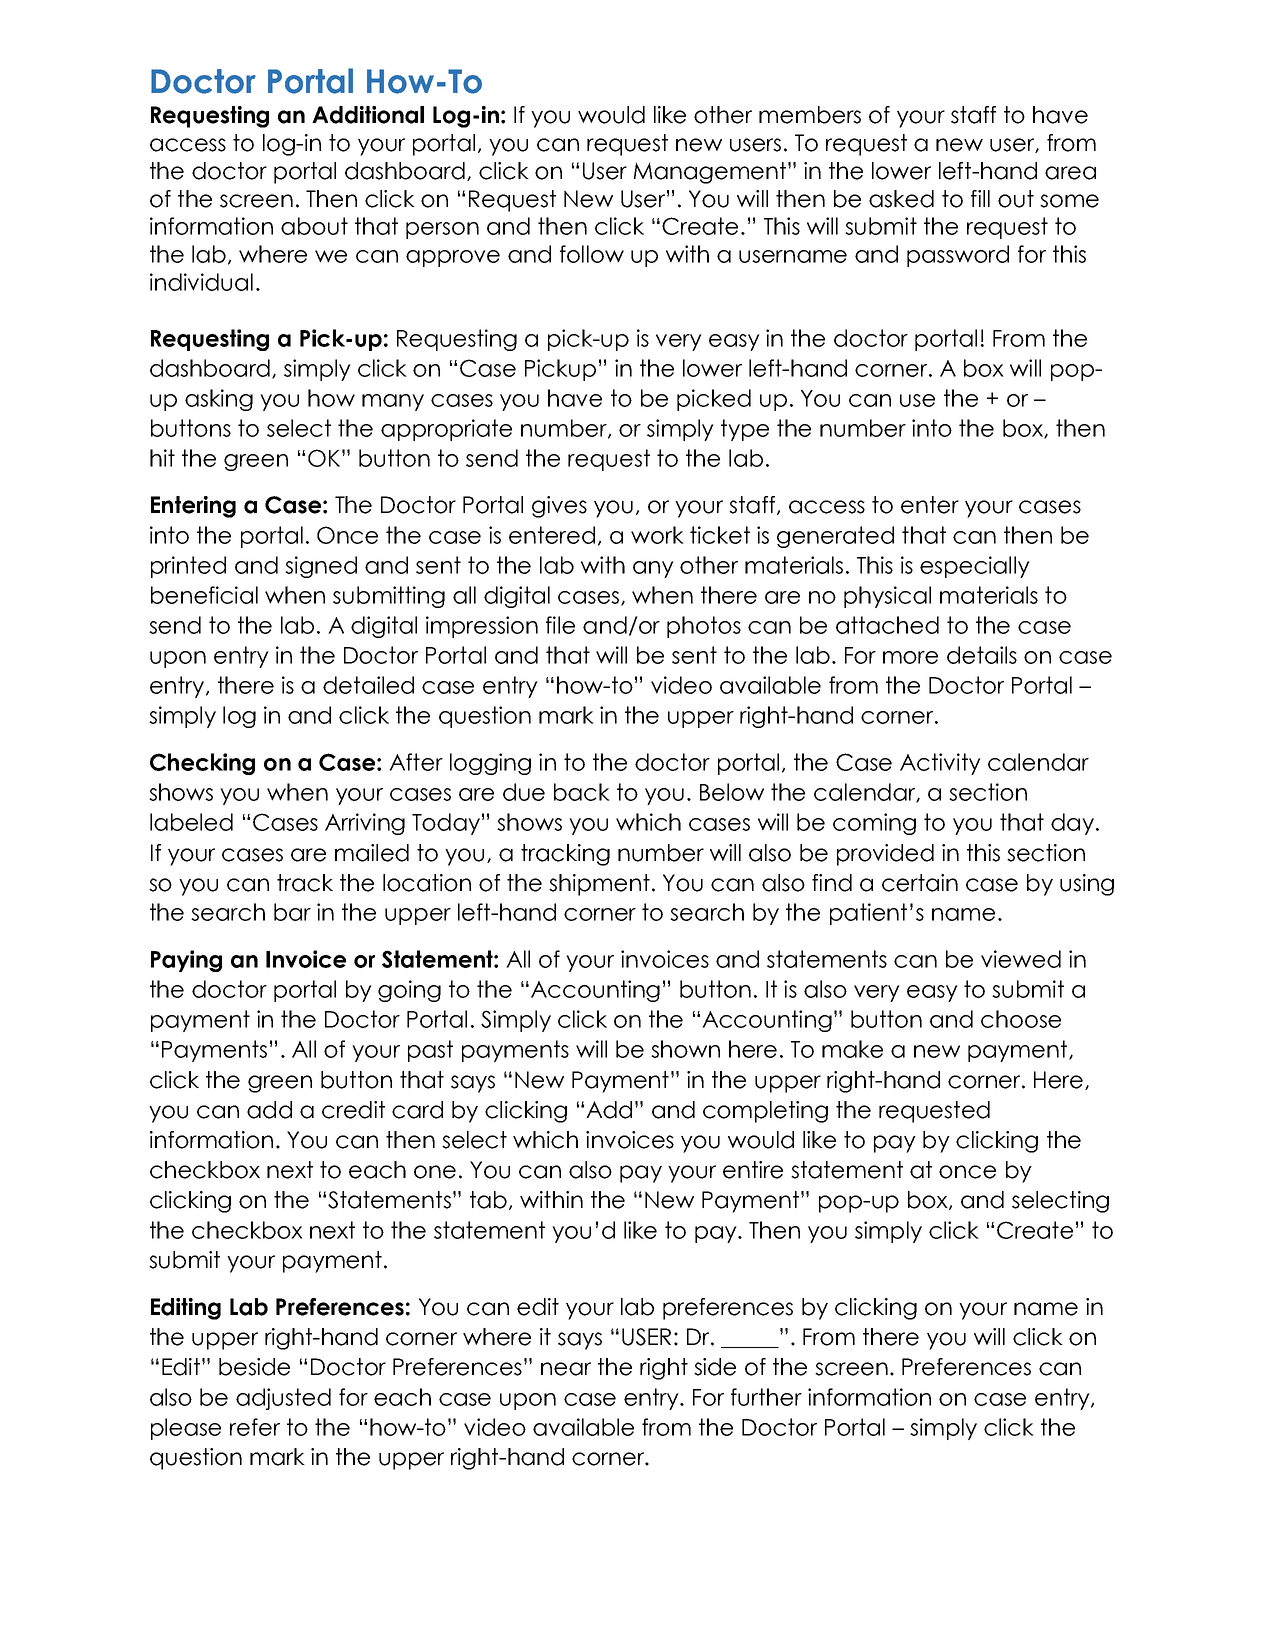 This image has height=1637, width=1265. Describe the element at coordinates (1021, 959) in the image. I see `viewed` at that location.
